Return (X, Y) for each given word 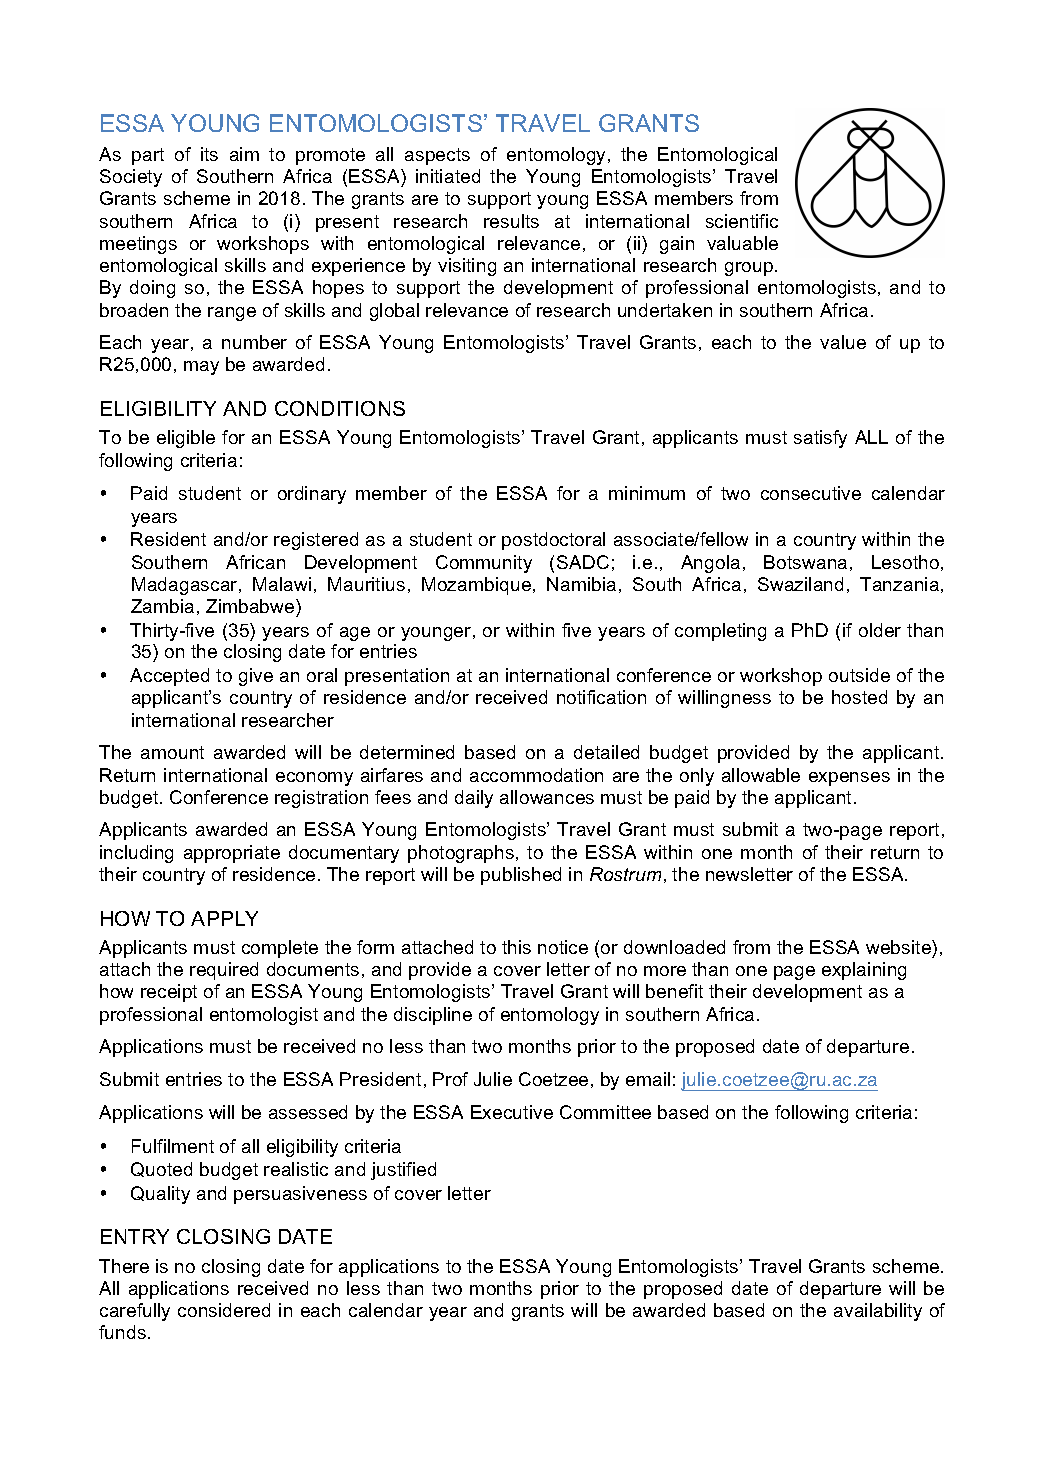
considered (224, 1310)
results (511, 221)
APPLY (224, 918)
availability (878, 1312)
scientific (742, 221)
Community (484, 564)
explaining (864, 971)
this (516, 947)
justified (403, 1171)
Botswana (805, 562)
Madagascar (186, 586)
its (209, 154)
